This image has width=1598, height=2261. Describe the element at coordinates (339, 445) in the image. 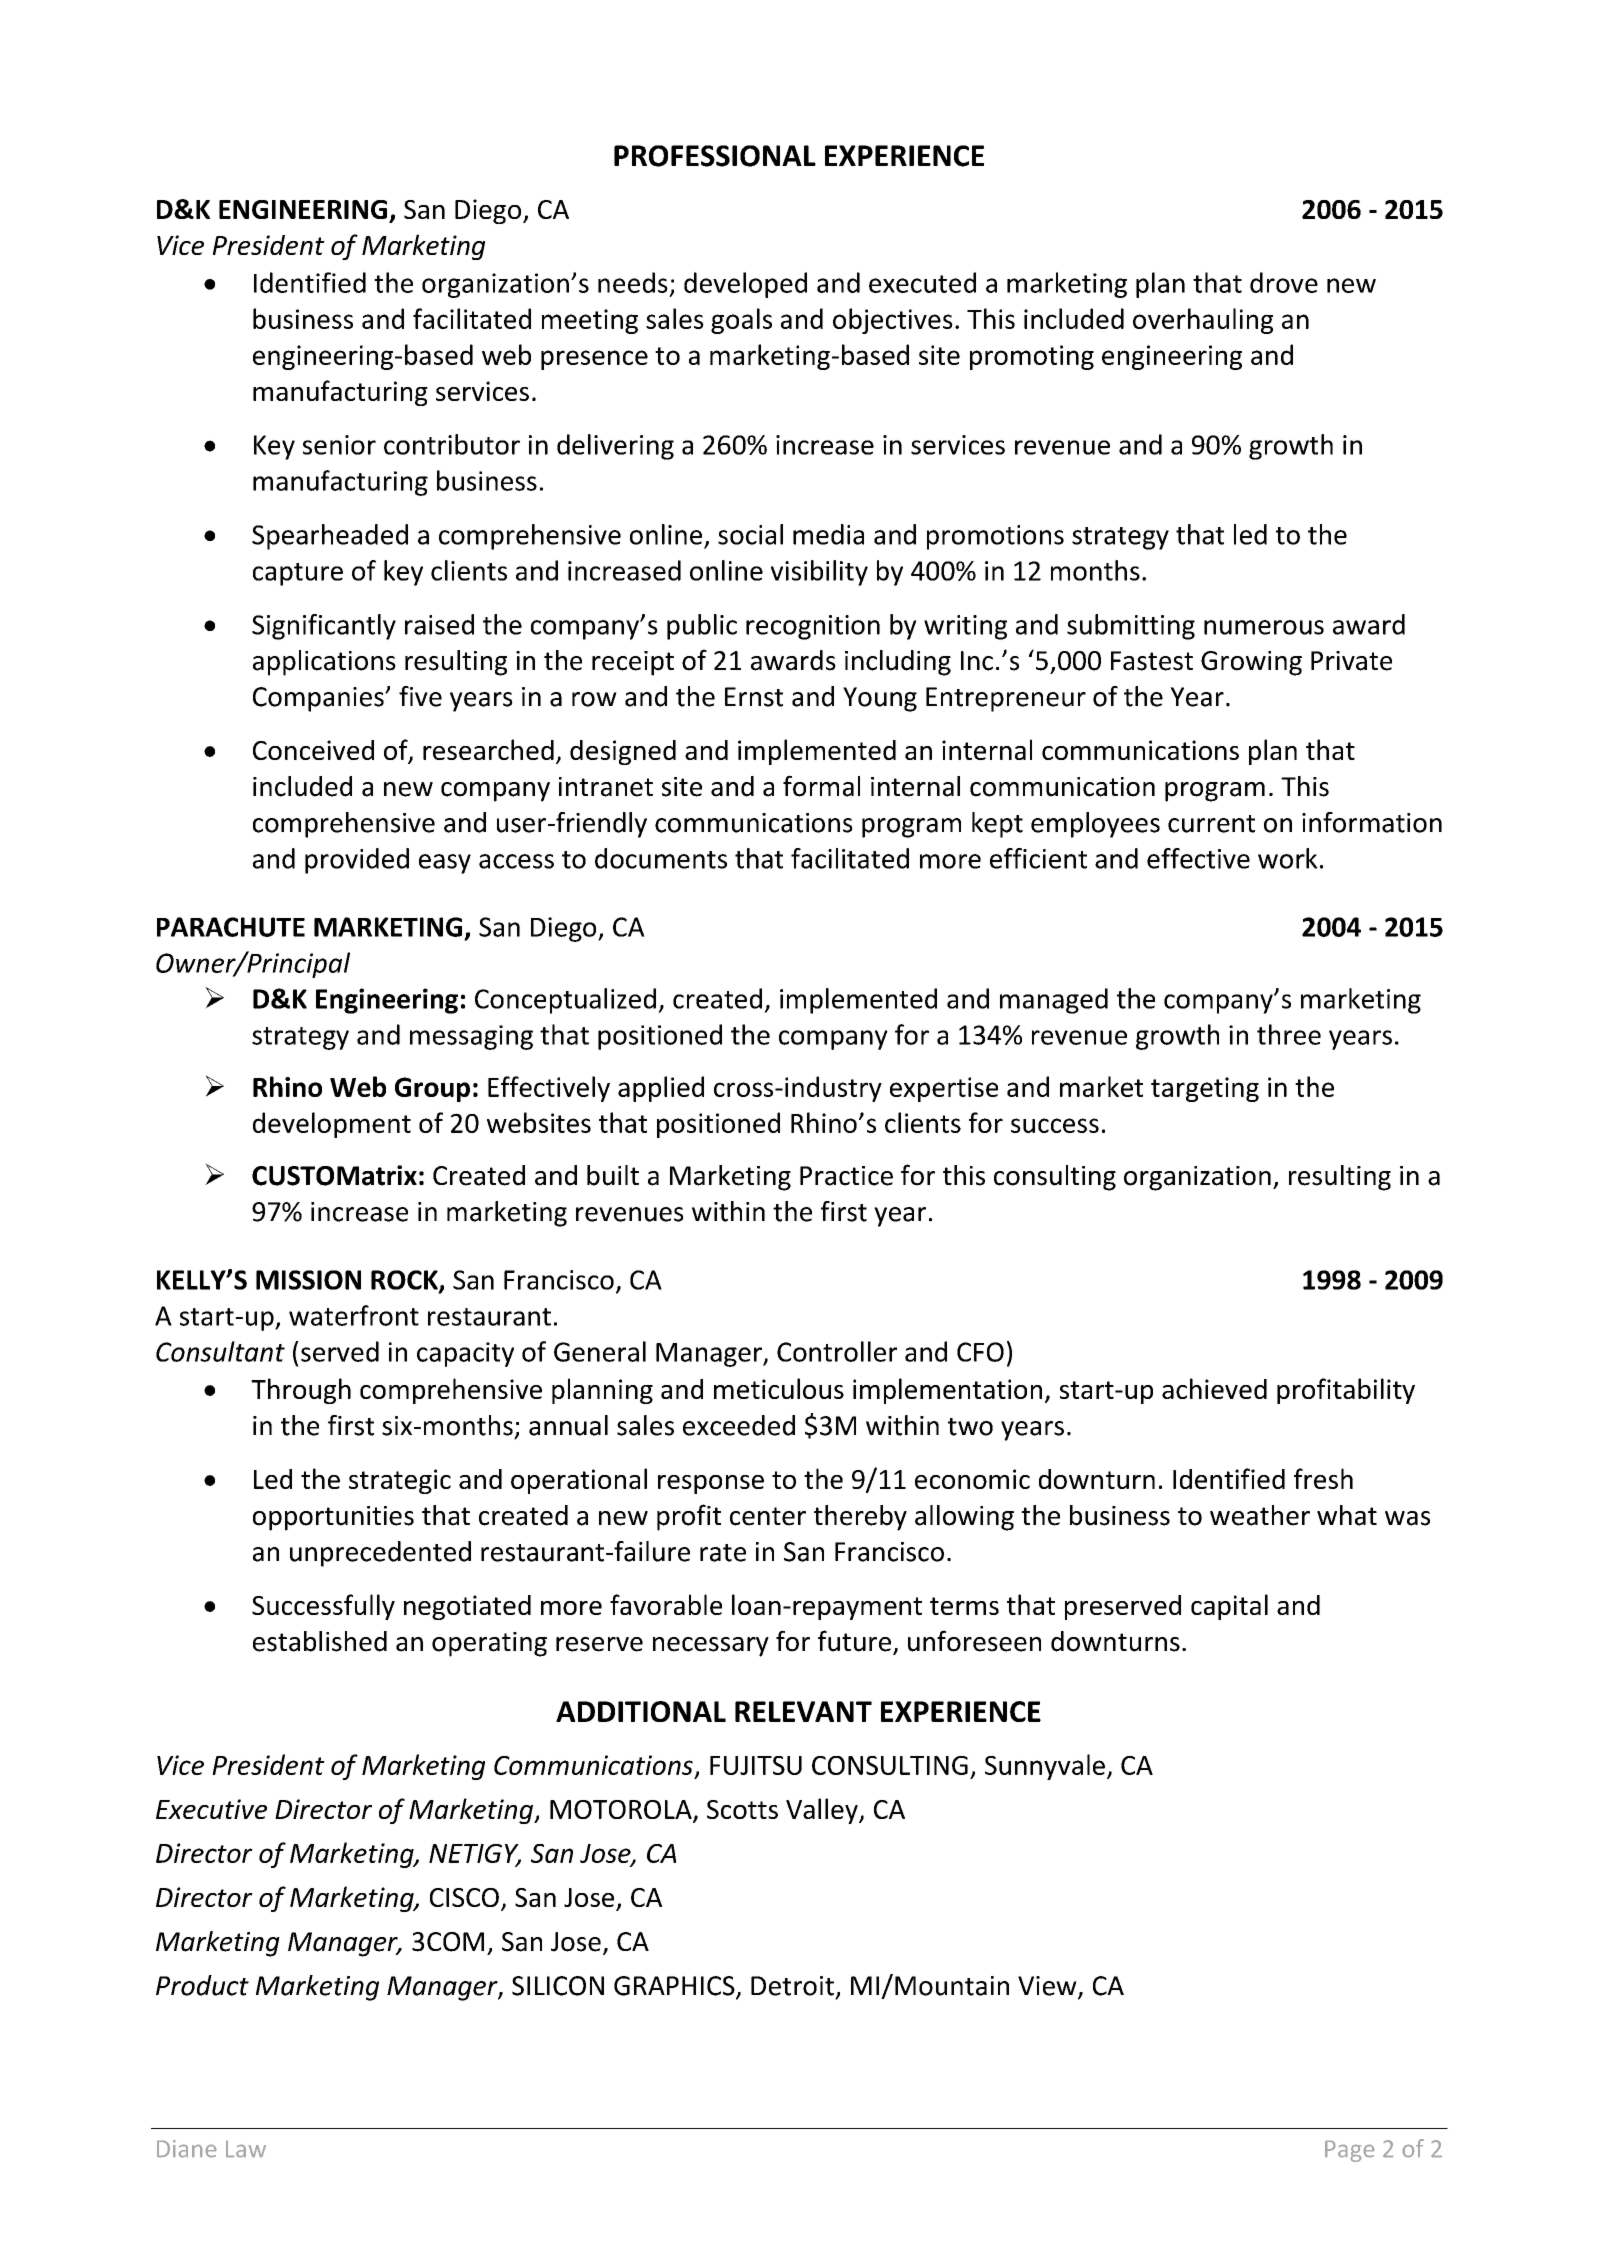

I see `senior` at that location.
